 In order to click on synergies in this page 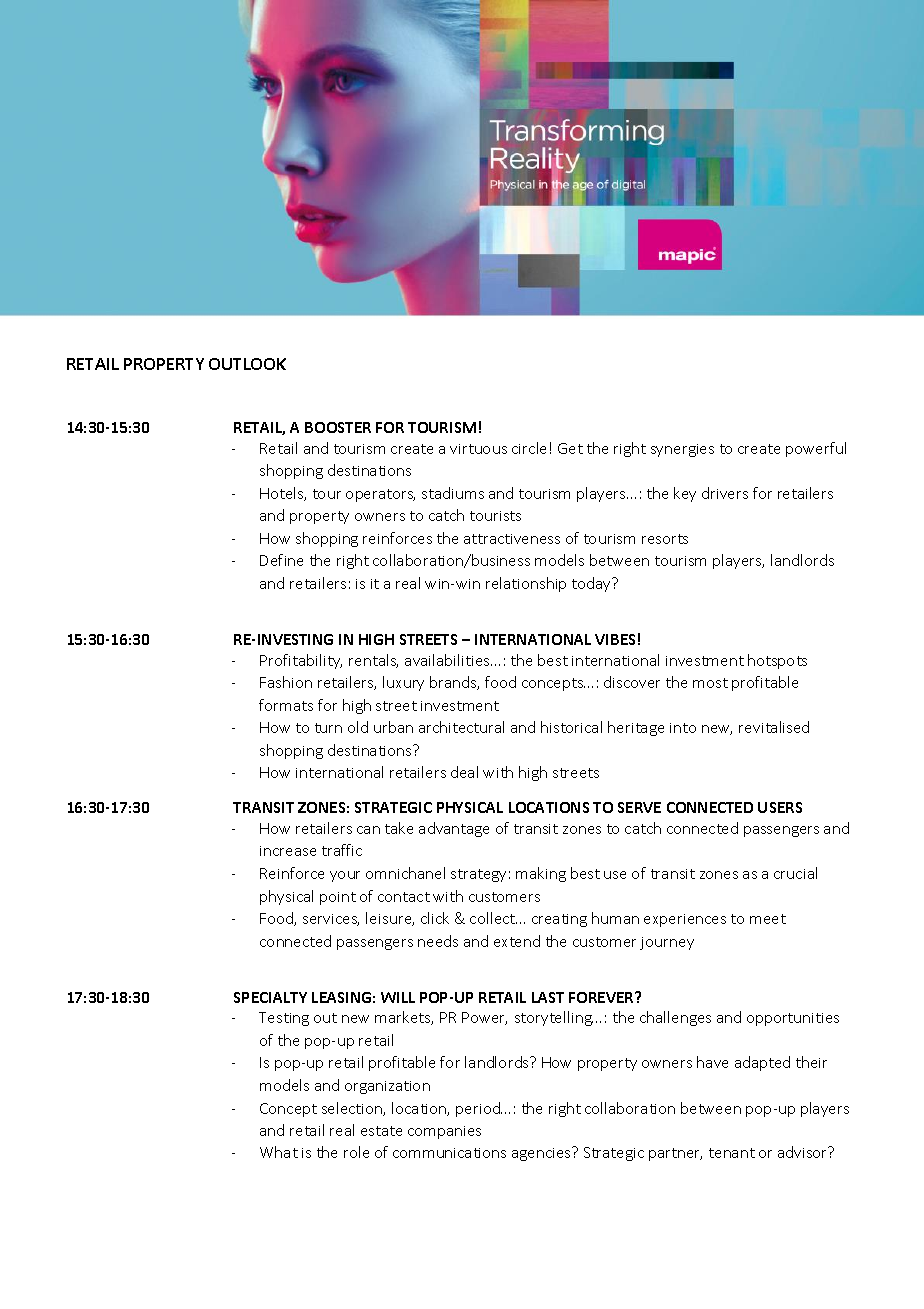, I will do `click(682, 450)`.
